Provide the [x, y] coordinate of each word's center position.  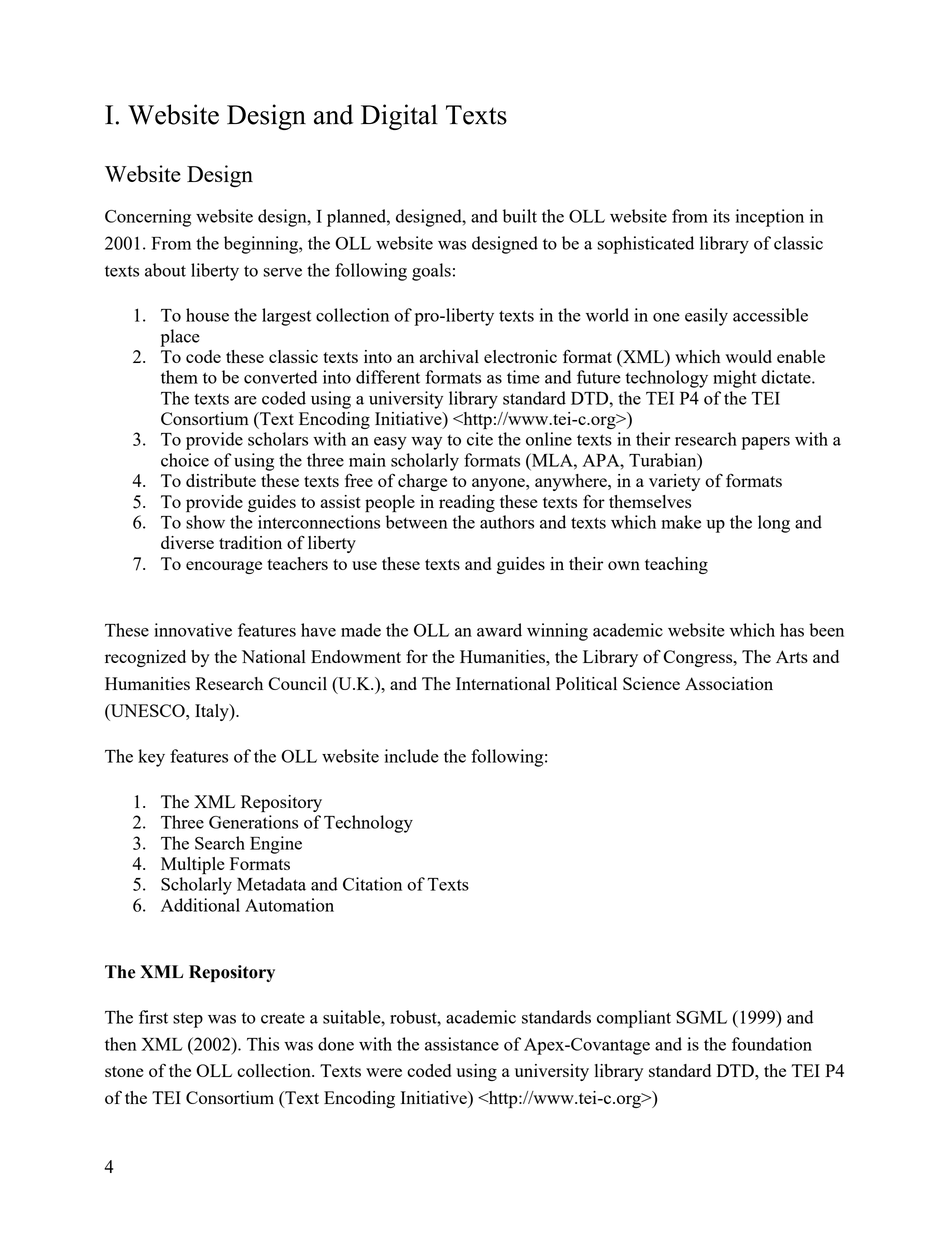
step [188, 1020]
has [792, 630]
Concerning [148, 218]
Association [729, 683]
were [384, 1072]
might [735, 379]
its [721, 216]
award [499, 630]
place [180, 338]
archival [449, 356]
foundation [772, 1044]
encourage [224, 567]
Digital [399, 117]
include [412, 756]
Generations [253, 822]
